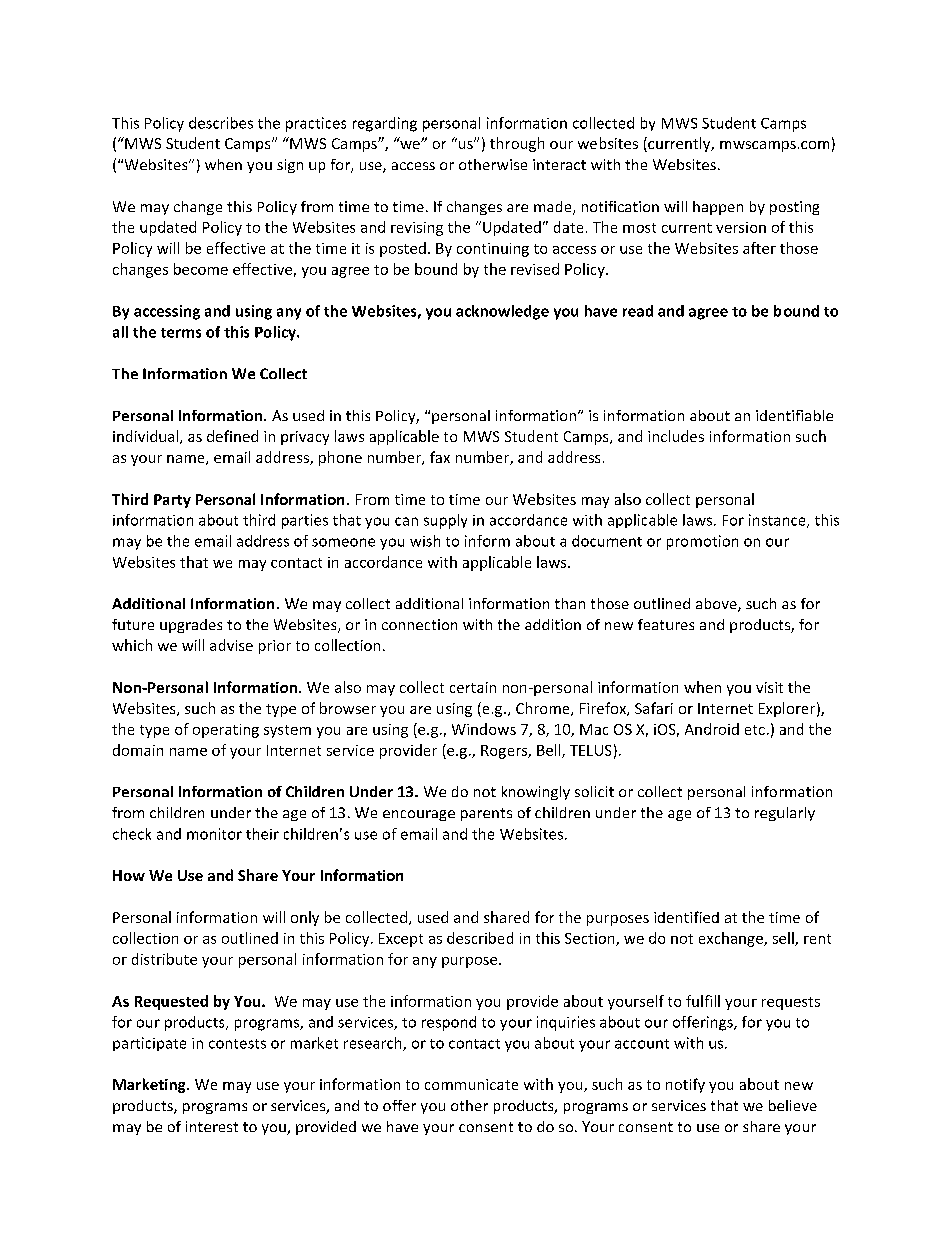  Describe the element at coordinates (517, 144) in the page. I see `through` at that location.
